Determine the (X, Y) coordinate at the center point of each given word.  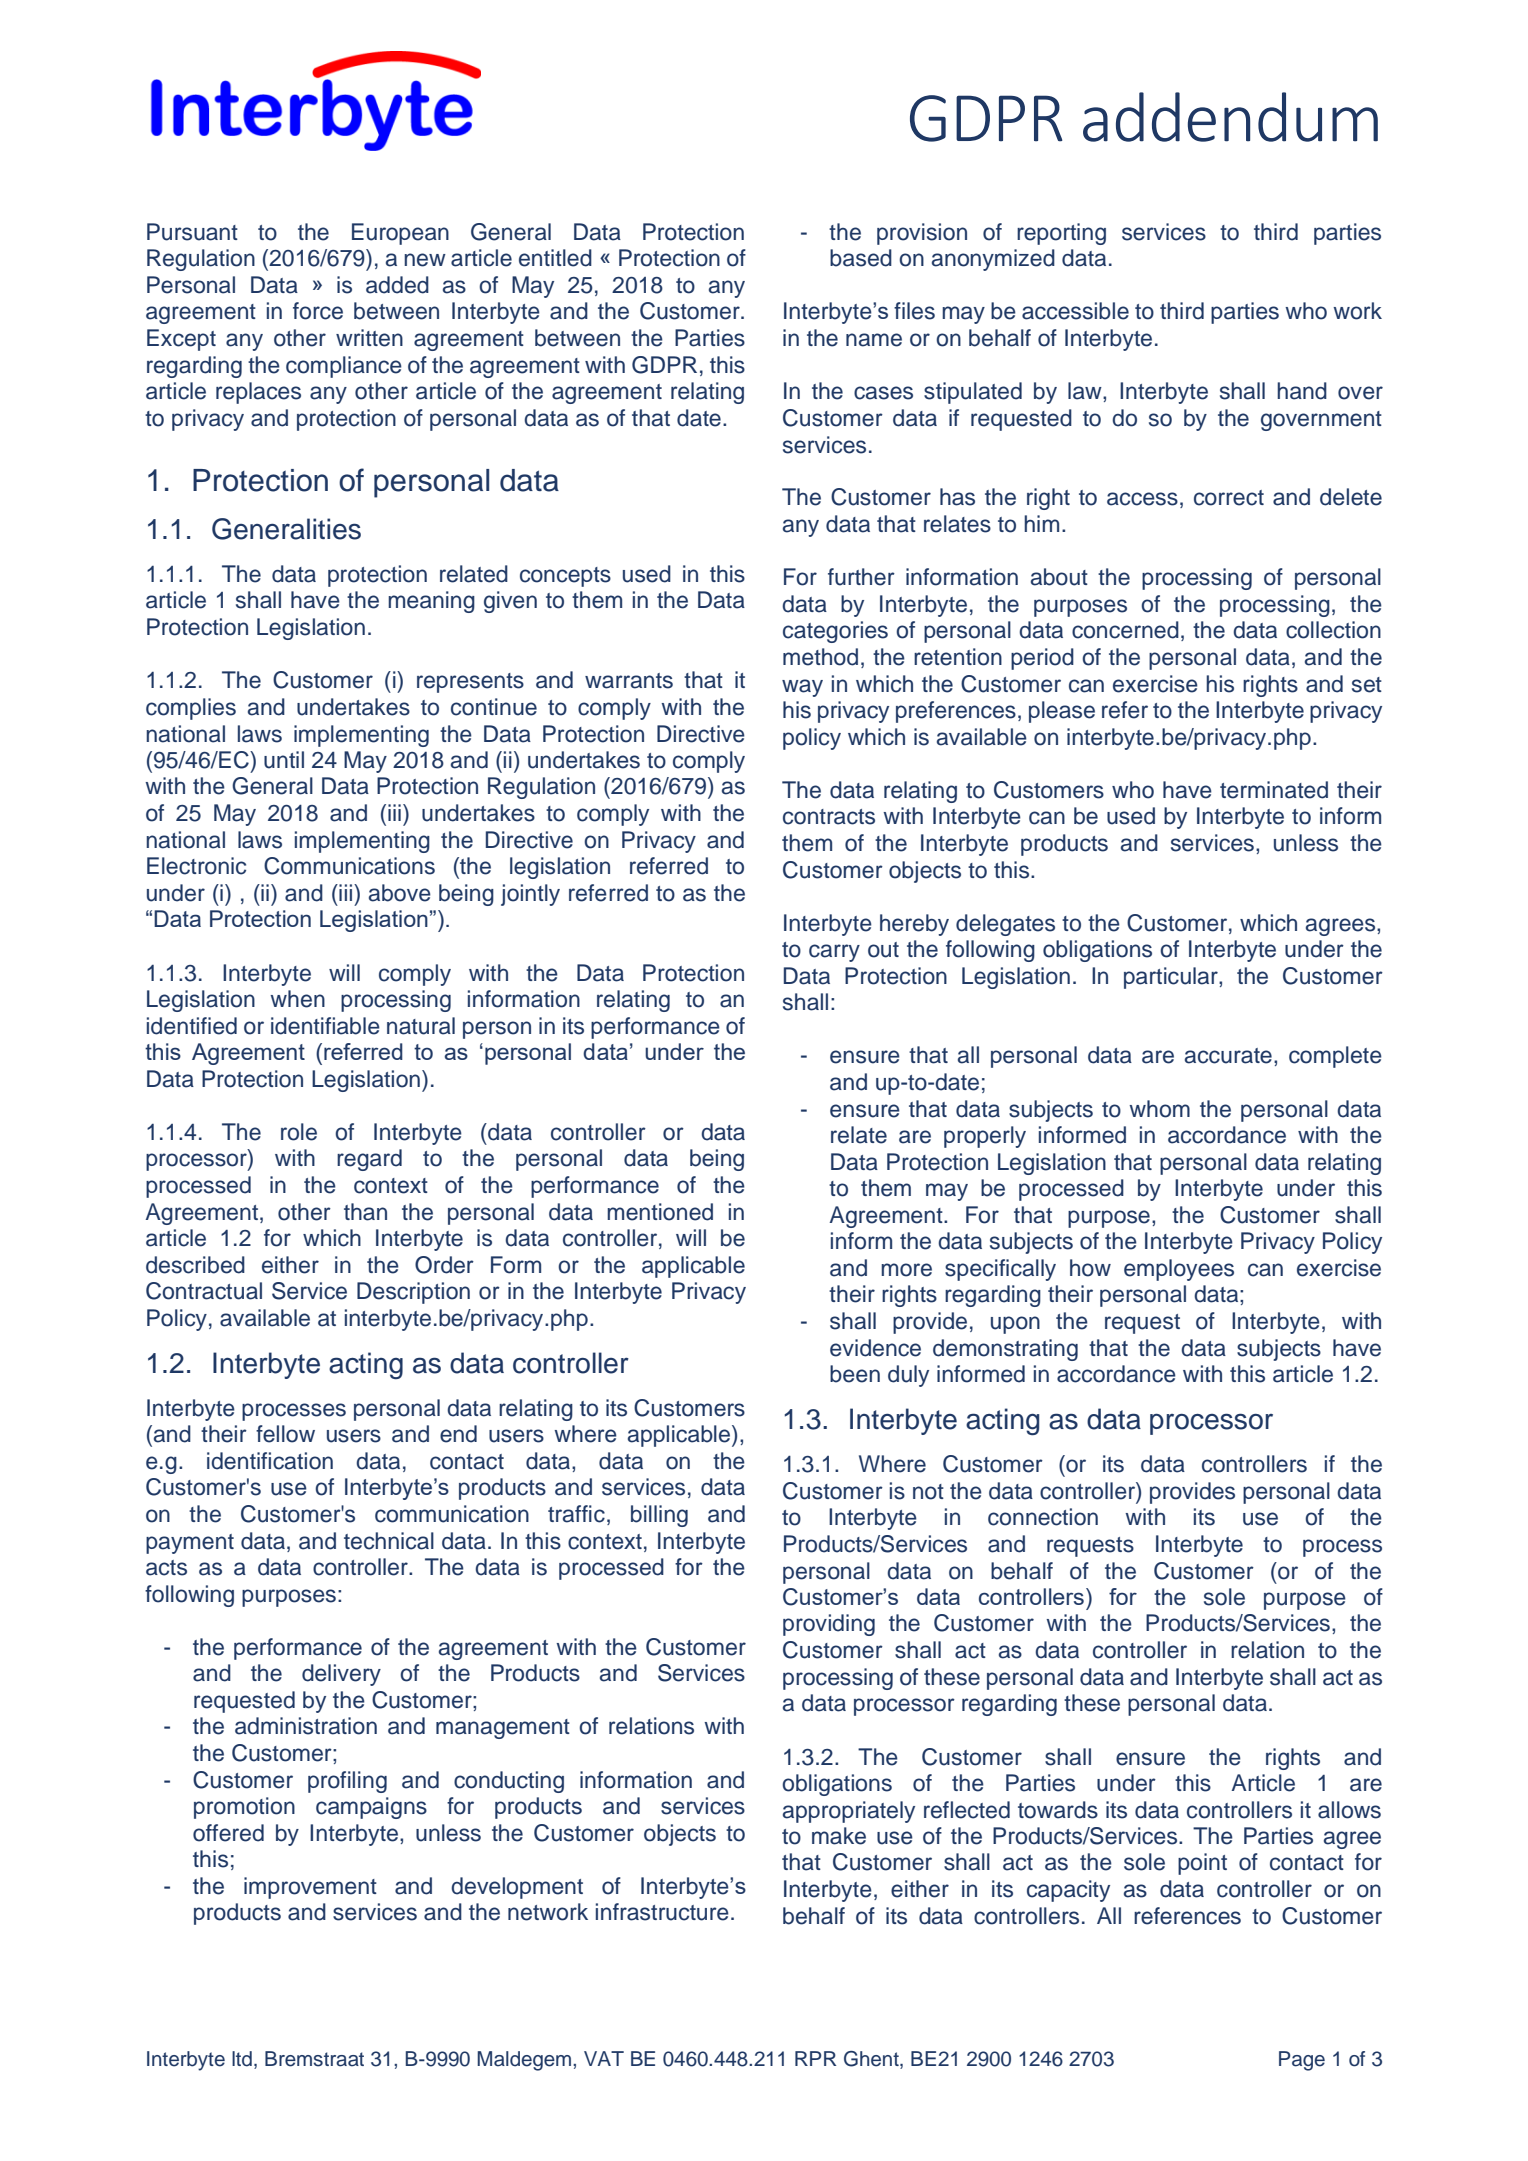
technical (389, 1541)
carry (834, 953)
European (400, 234)
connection (1043, 1517)
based (861, 258)
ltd (242, 2059)
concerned (1125, 630)
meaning (431, 602)
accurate (1228, 1056)
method (820, 657)
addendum (1230, 117)
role (299, 1132)
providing (829, 1625)
